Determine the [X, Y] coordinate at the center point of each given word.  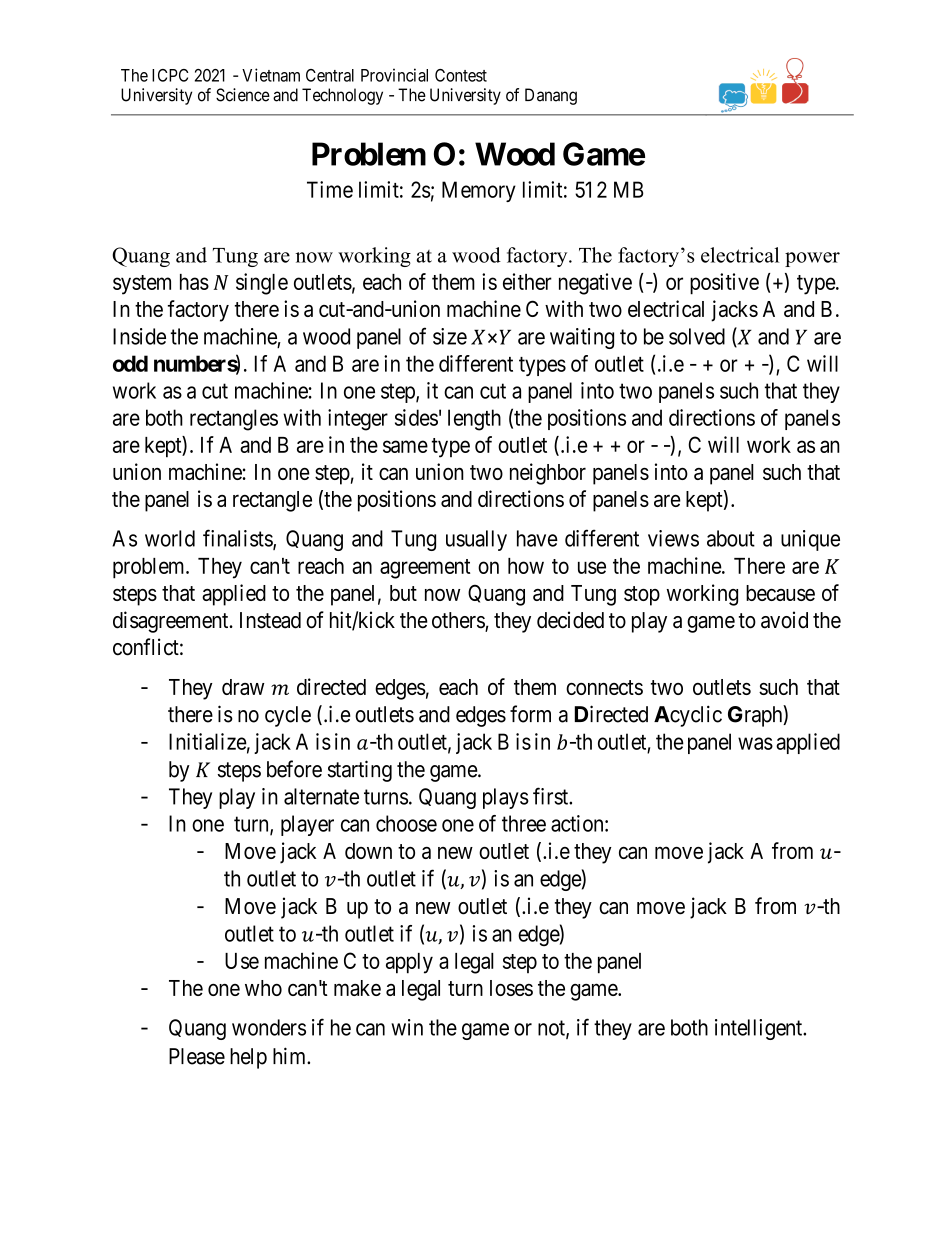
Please [197, 1056]
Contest [461, 75]
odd [130, 363]
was [755, 743]
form [530, 714]
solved [697, 336]
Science [243, 95]
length [474, 420]
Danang [551, 96]
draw [243, 687]
